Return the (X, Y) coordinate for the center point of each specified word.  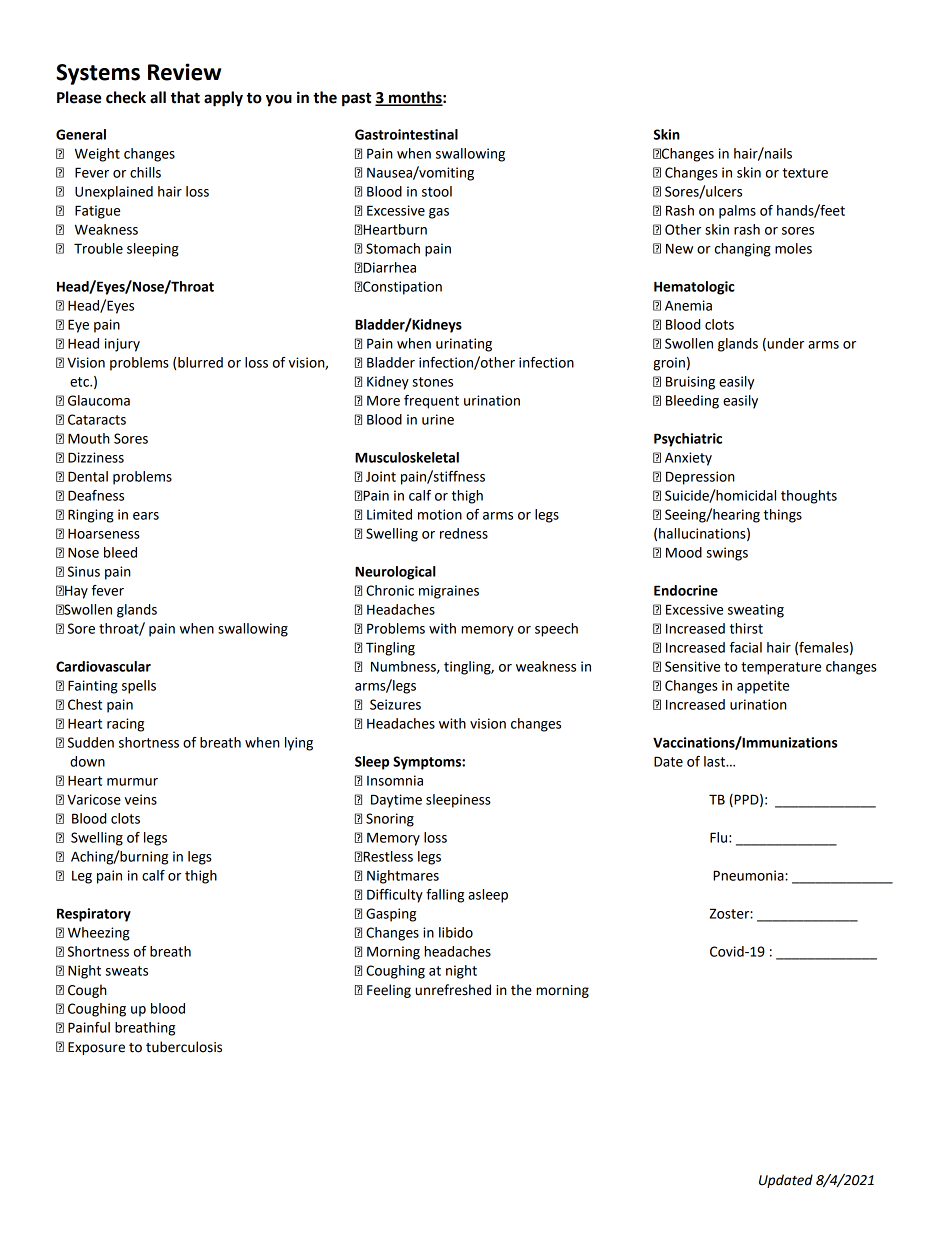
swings (727, 554)
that (185, 97)
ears (146, 516)
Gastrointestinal (406, 134)
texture (805, 173)
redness (464, 533)
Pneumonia (749, 875)
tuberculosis (184, 1047)
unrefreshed (453, 990)
